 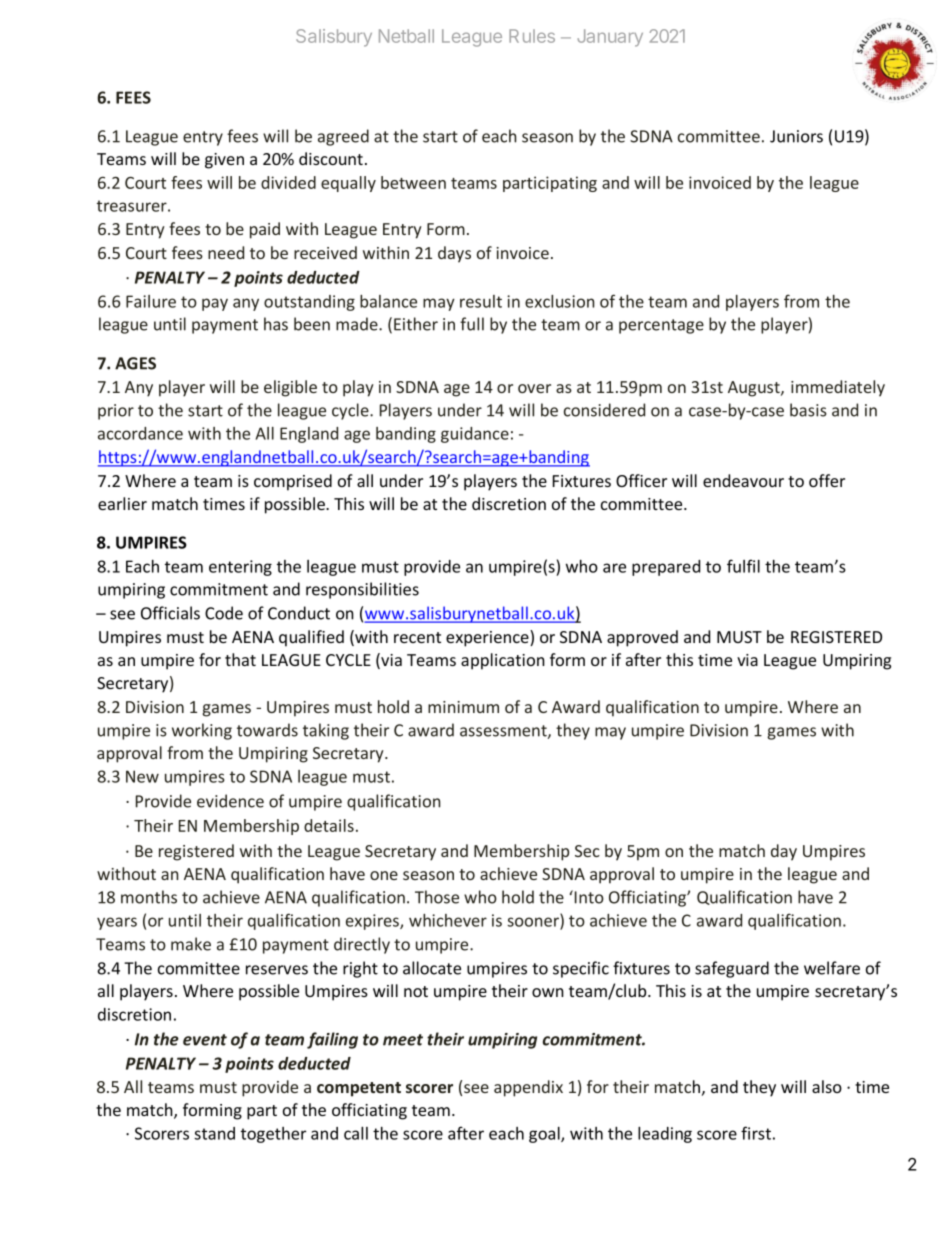 What do you see at coordinates (532, 36) in the document?
I see `Rules` at bounding box center [532, 36].
